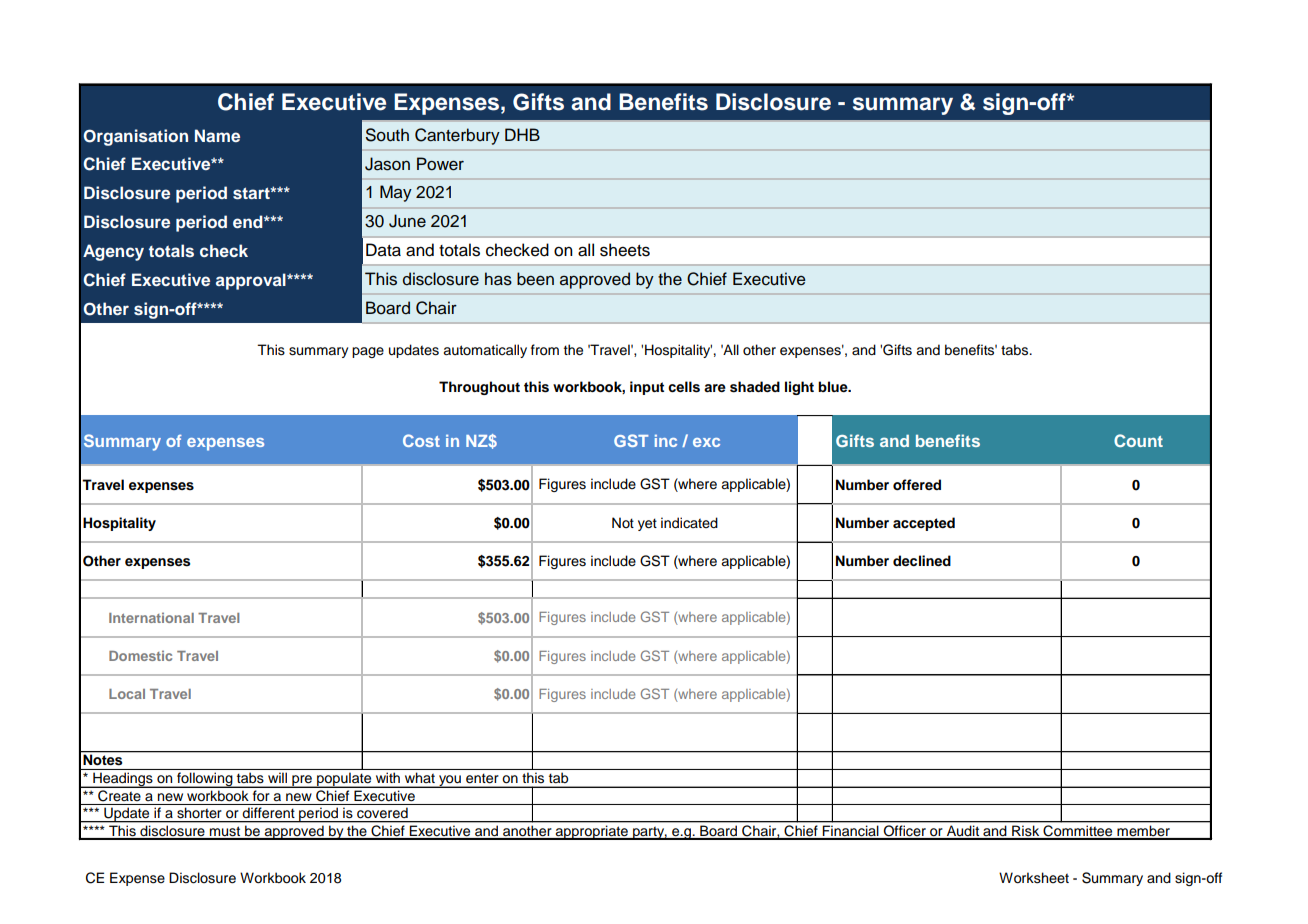 The height and width of the screenshot is (924, 1308). I want to click on sheets, so click(625, 250).
